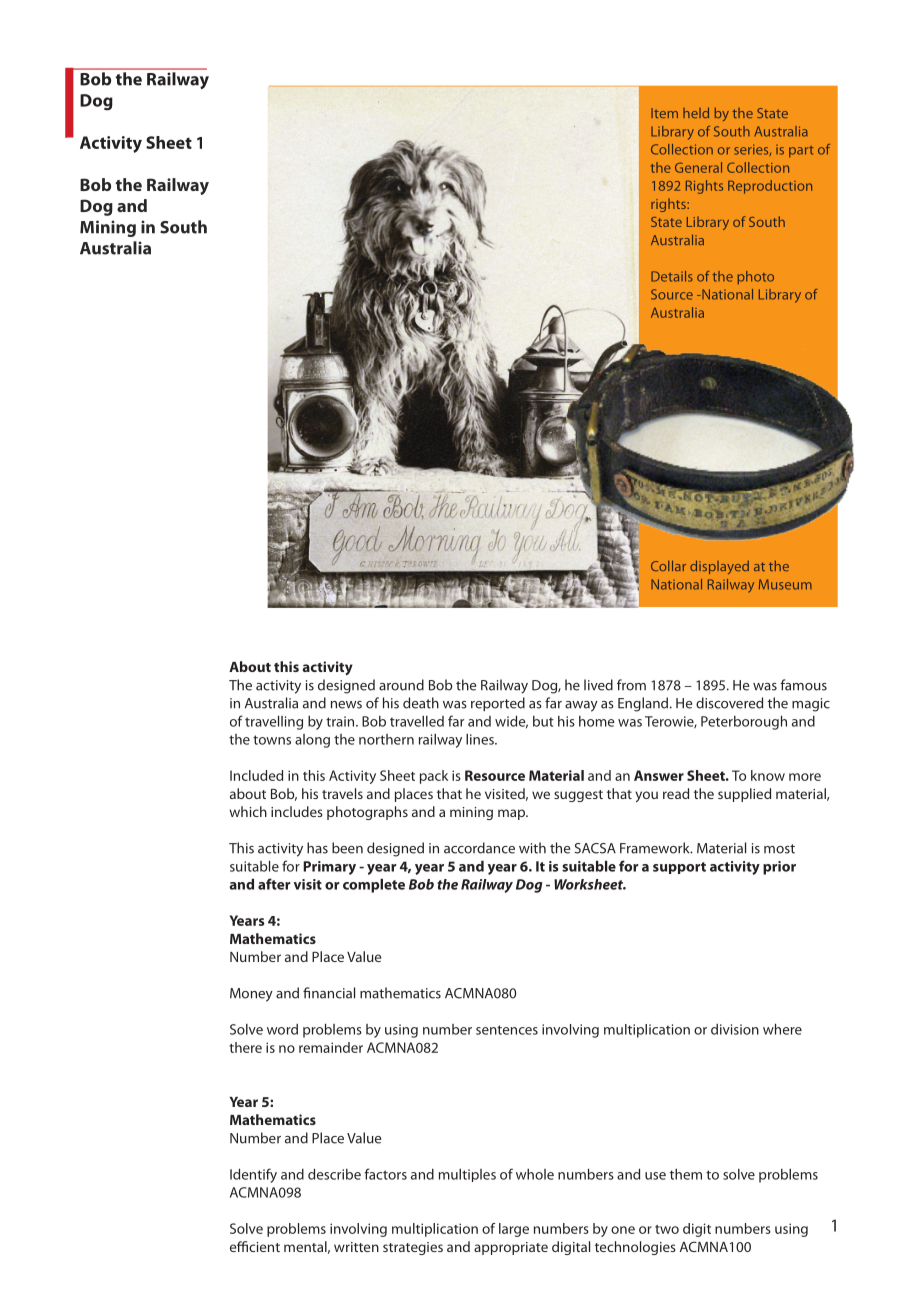 The image size is (924, 1297). Describe the element at coordinates (401, 685) in the page. I see `around` at that location.
